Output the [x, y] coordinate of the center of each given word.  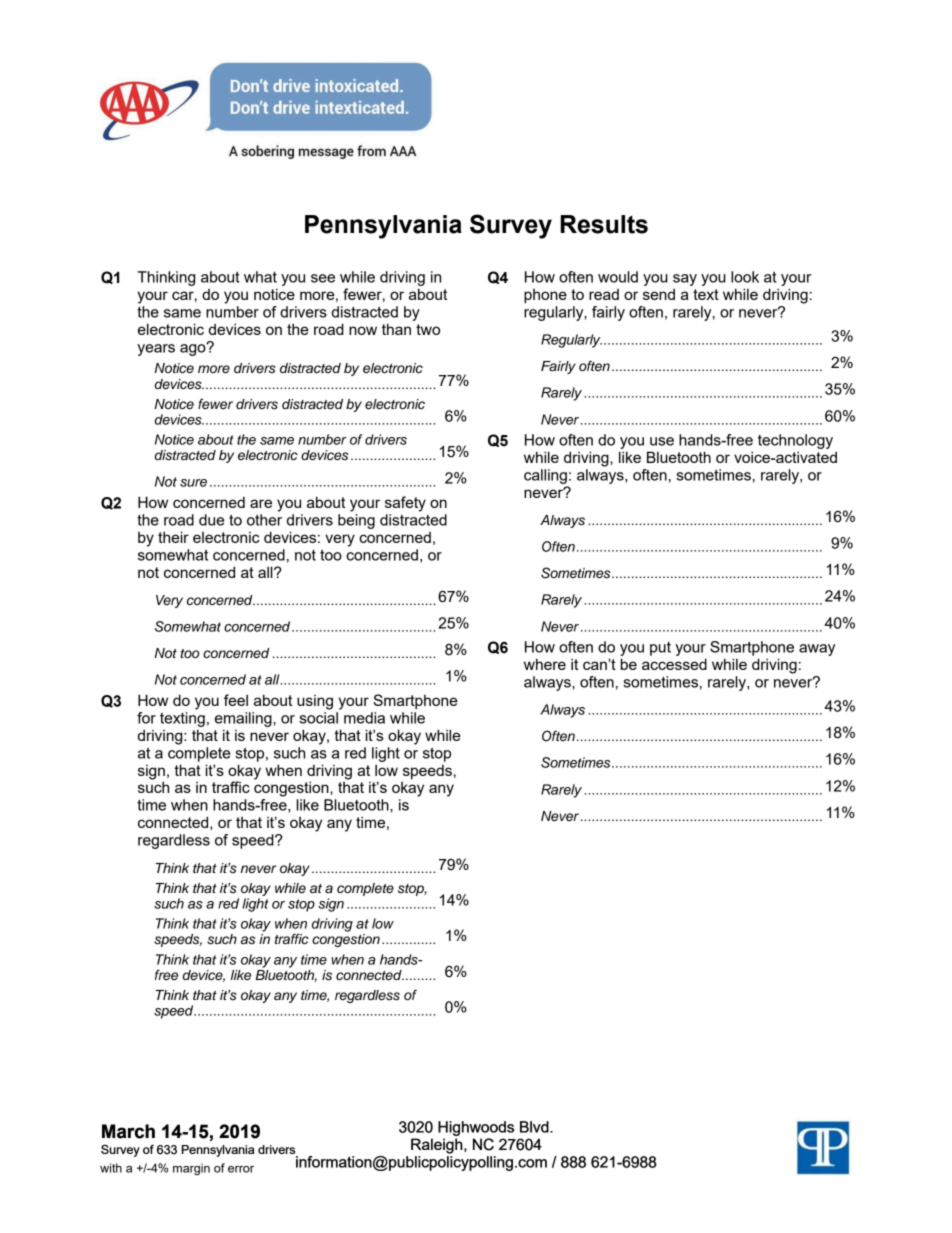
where [545, 664]
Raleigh [438, 1146]
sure [193, 483]
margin [191, 1169]
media [364, 718]
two [428, 329]
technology [795, 441]
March [128, 1131]
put [660, 649]
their [173, 537]
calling [545, 476]
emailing [244, 719]
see [323, 278]
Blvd [535, 1127]
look [745, 277]
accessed [674, 664]
